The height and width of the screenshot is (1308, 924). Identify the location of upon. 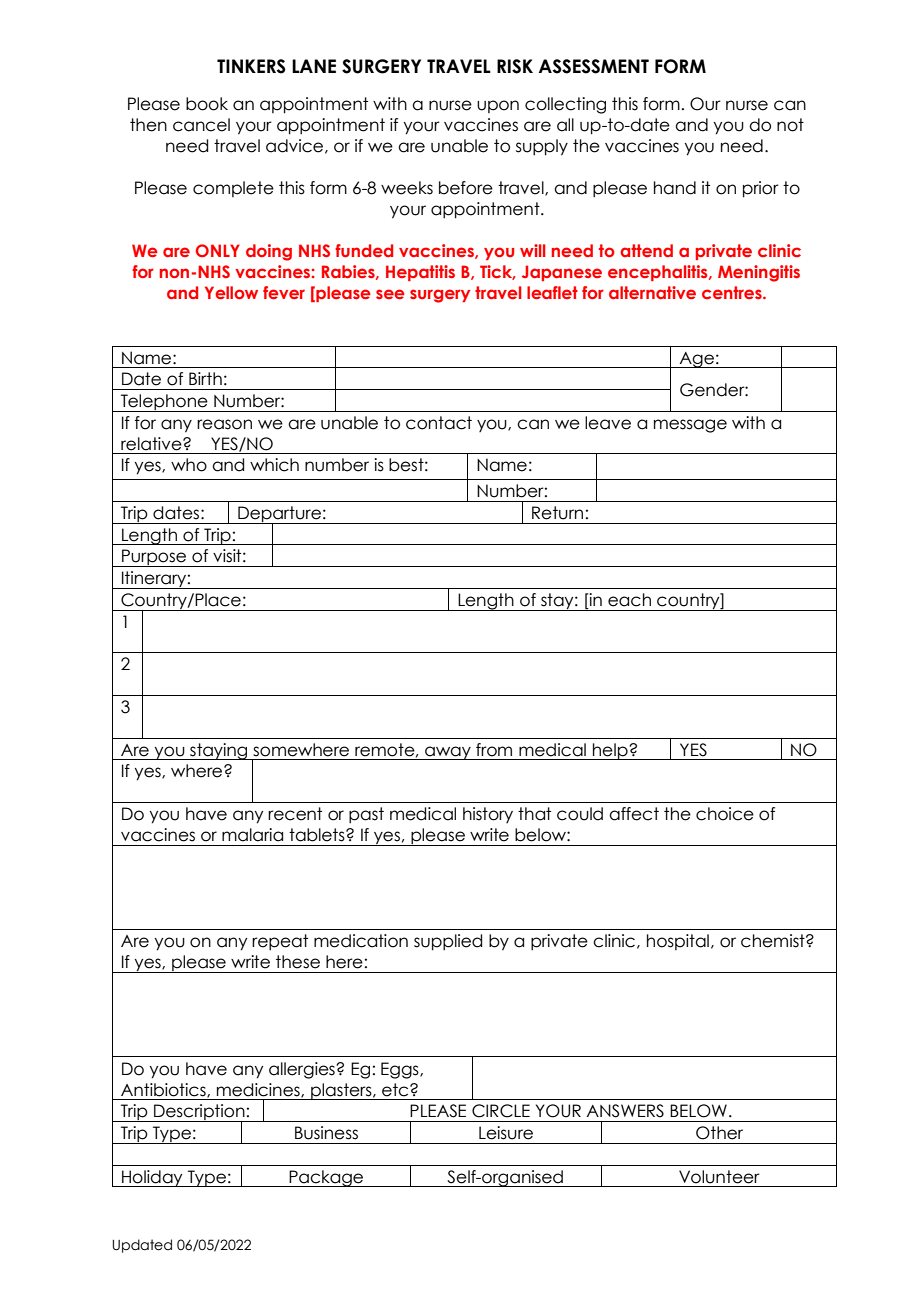
(498, 106).
